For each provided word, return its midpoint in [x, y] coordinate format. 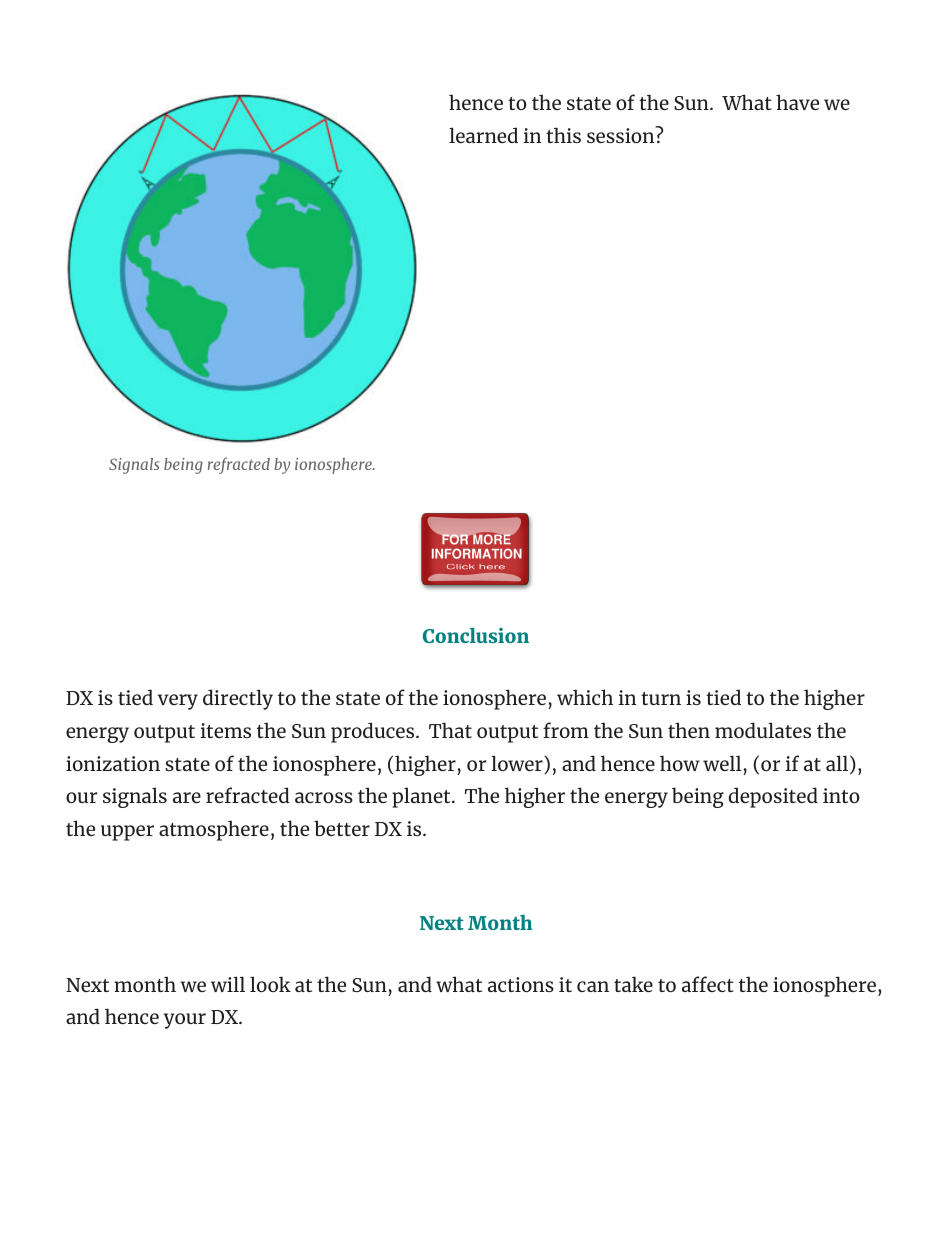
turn [661, 698]
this [563, 135]
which [585, 697]
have [797, 102]
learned [483, 135]
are [187, 797]
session [622, 134]
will [228, 984]
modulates [763, 730]
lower [518, 764]
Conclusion [476, 635]
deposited [773, 797]
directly [238, 699]
